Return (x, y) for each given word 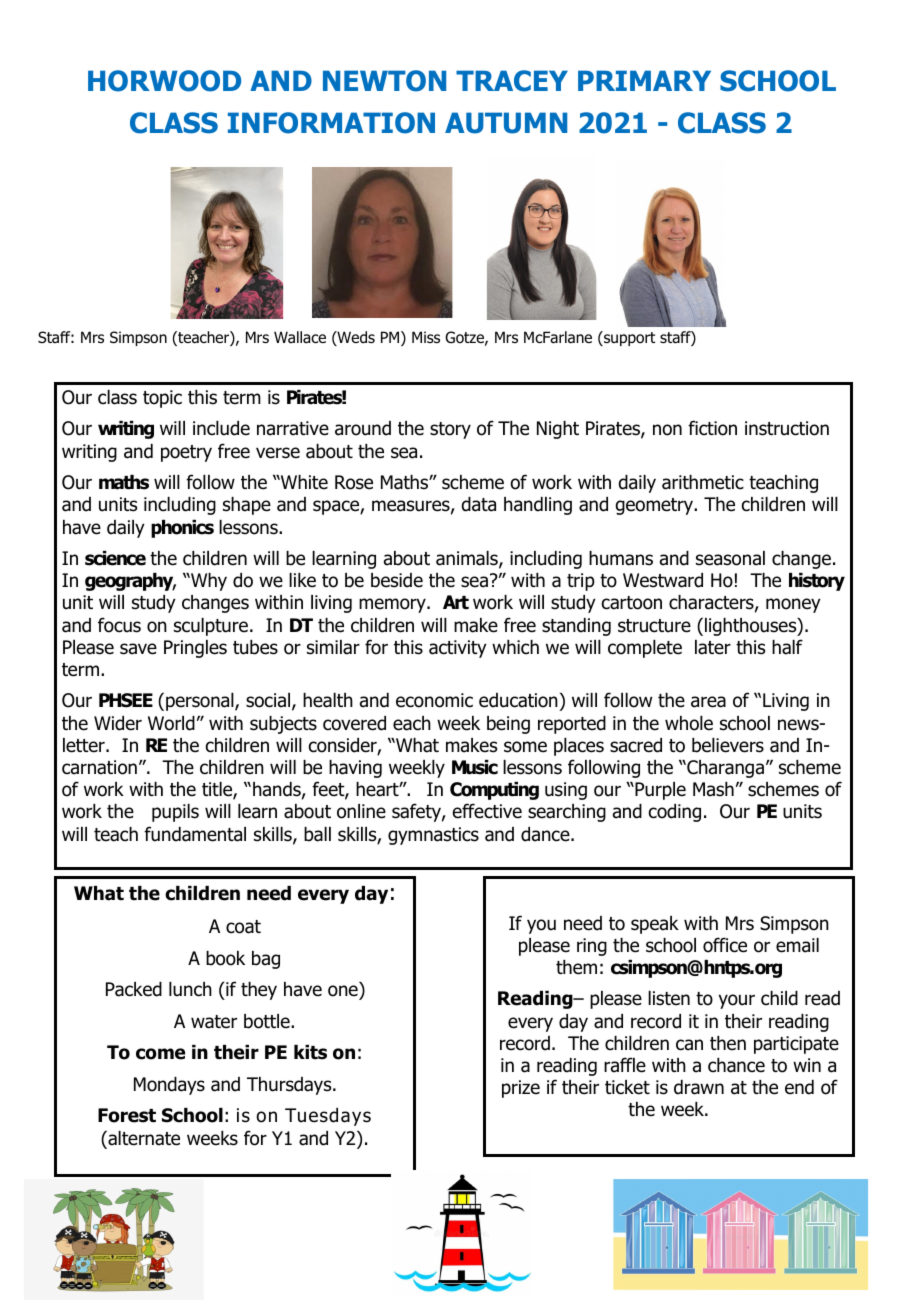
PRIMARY (644, 80)
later (713, 647)
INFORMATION (331, 123)
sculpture (211, 627)
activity (458, 649)
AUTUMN (506, 123)
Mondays (169, 1086)
